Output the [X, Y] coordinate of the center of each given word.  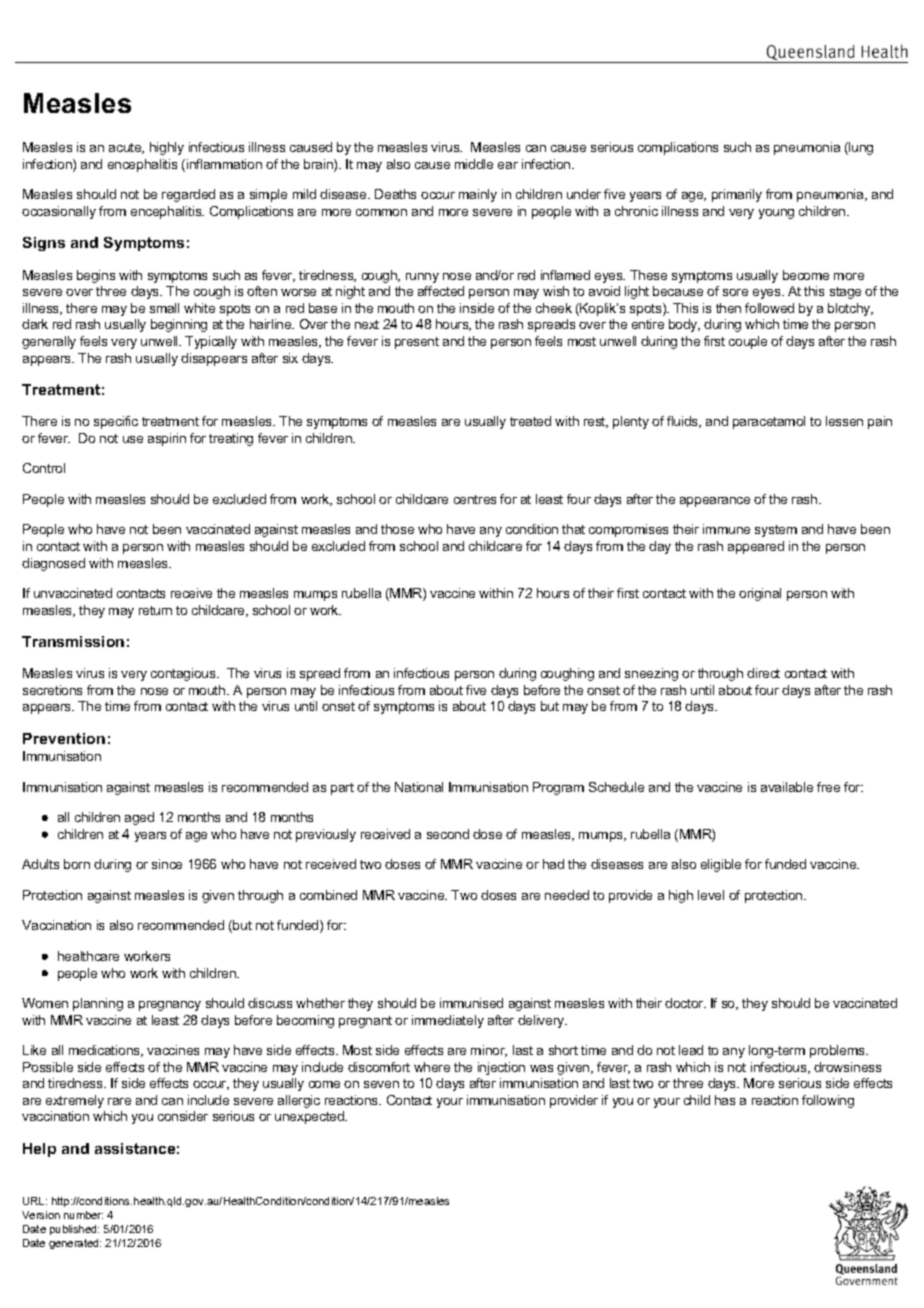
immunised [471, 1003]
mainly [478, 195]
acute [126, 148]
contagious [184, 674]
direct [763, 673]
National [419, 787]
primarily [737, 195]
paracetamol [769, 422]
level [711, 895]
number [83, 1215]
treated [530, 421]
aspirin [167, 439]
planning [98, 1004]
